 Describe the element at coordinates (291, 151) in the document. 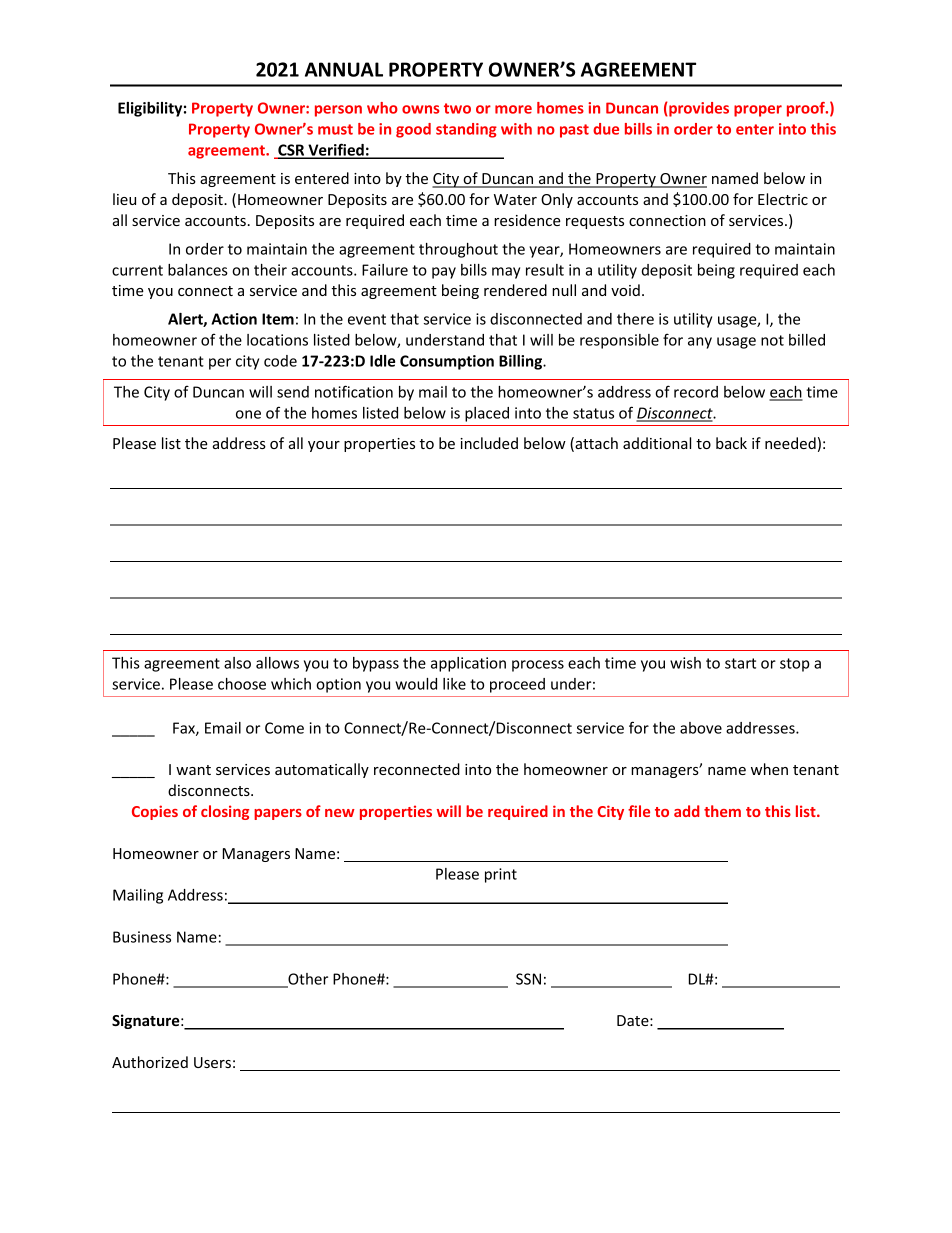

I see `CSR` at that location.
